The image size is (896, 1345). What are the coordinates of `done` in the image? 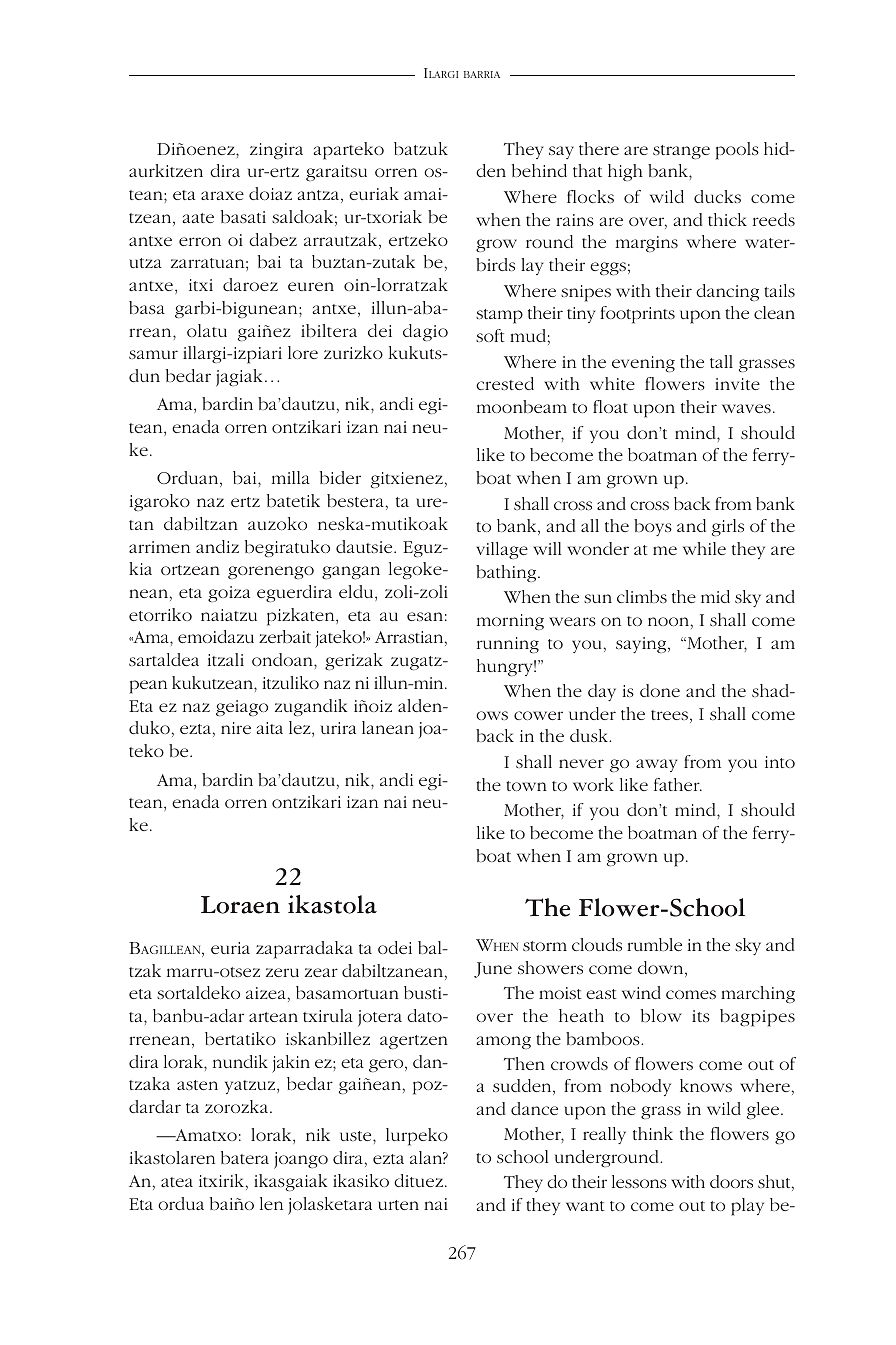 It's located at (660, 690).
